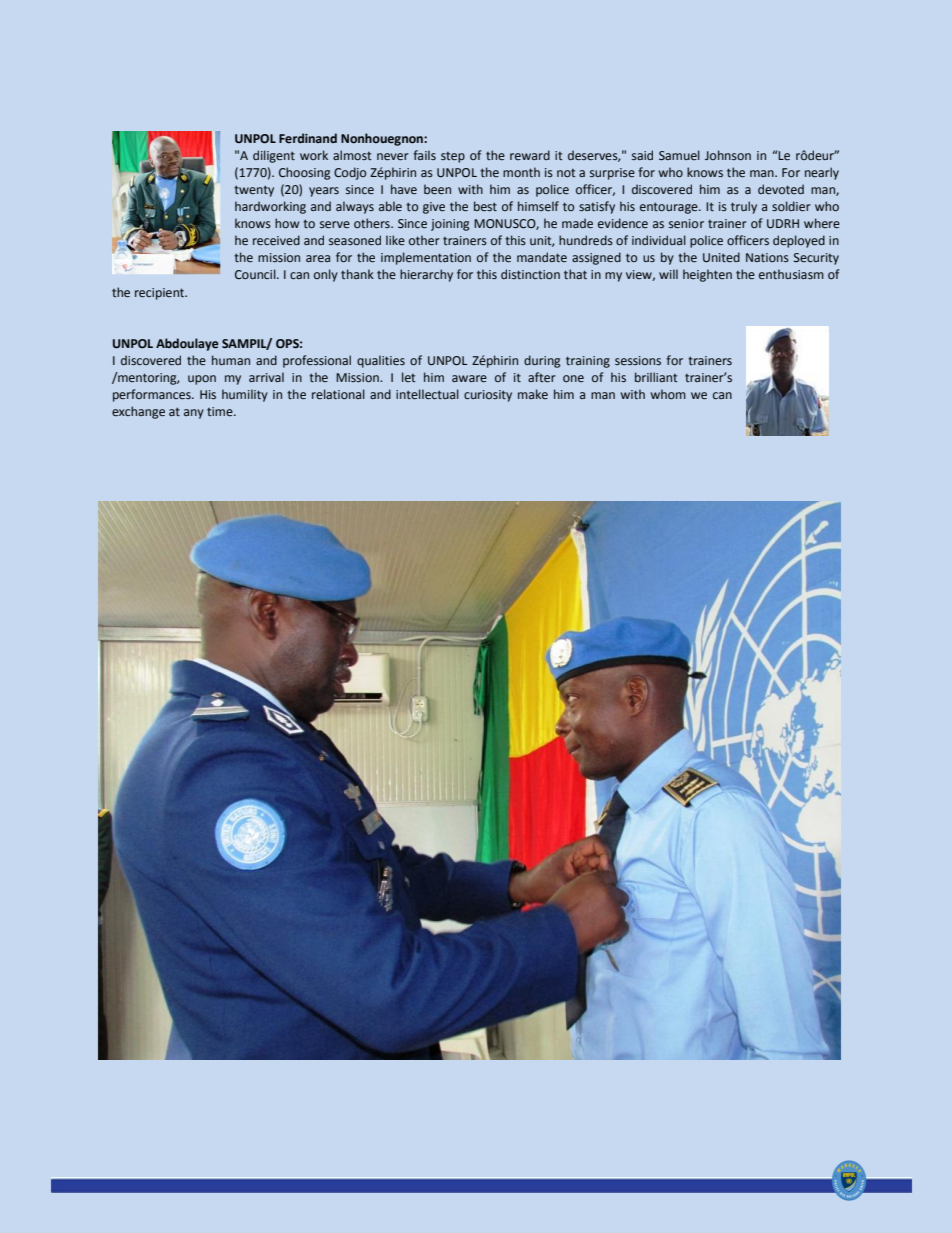 The width and height of the document is (952, 1233). I want to click on step, so click(453, 157).
